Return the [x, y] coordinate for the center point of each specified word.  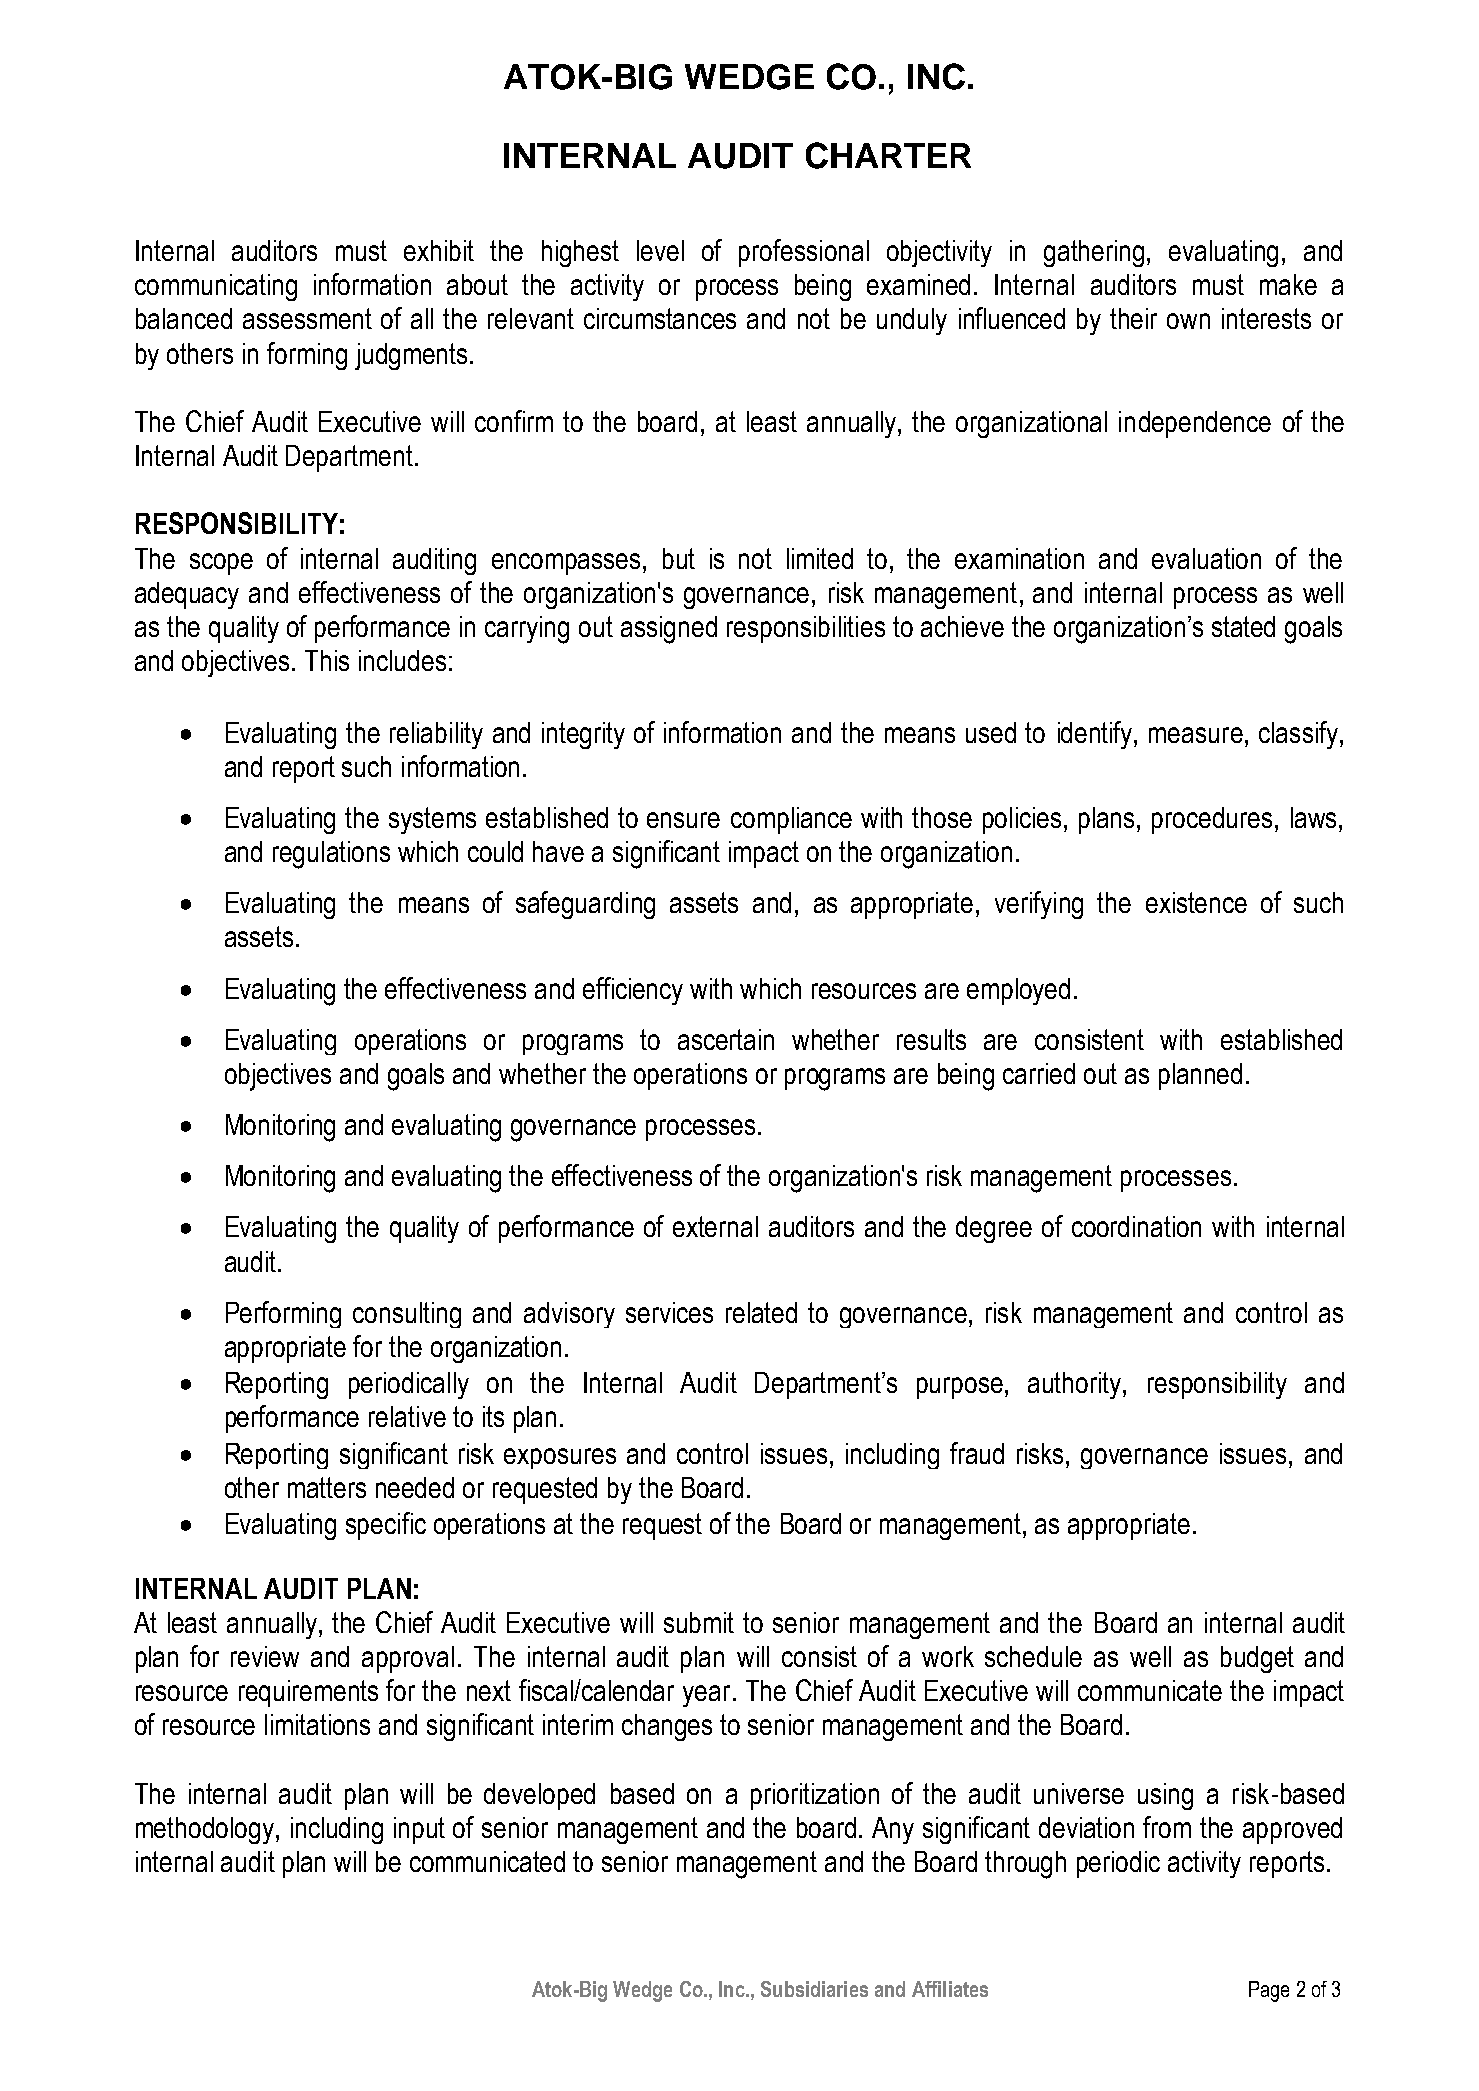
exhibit [439, 250]
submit [699, 1622]
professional [804, 253]
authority [1076, 1385]
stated [1243, 626]
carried [1039, 1073]
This [327, 660]
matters [327, 1487]
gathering [1094, 253]
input [419, 1830]
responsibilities [806, 629]
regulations [331, 855]
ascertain [726, 1039]
